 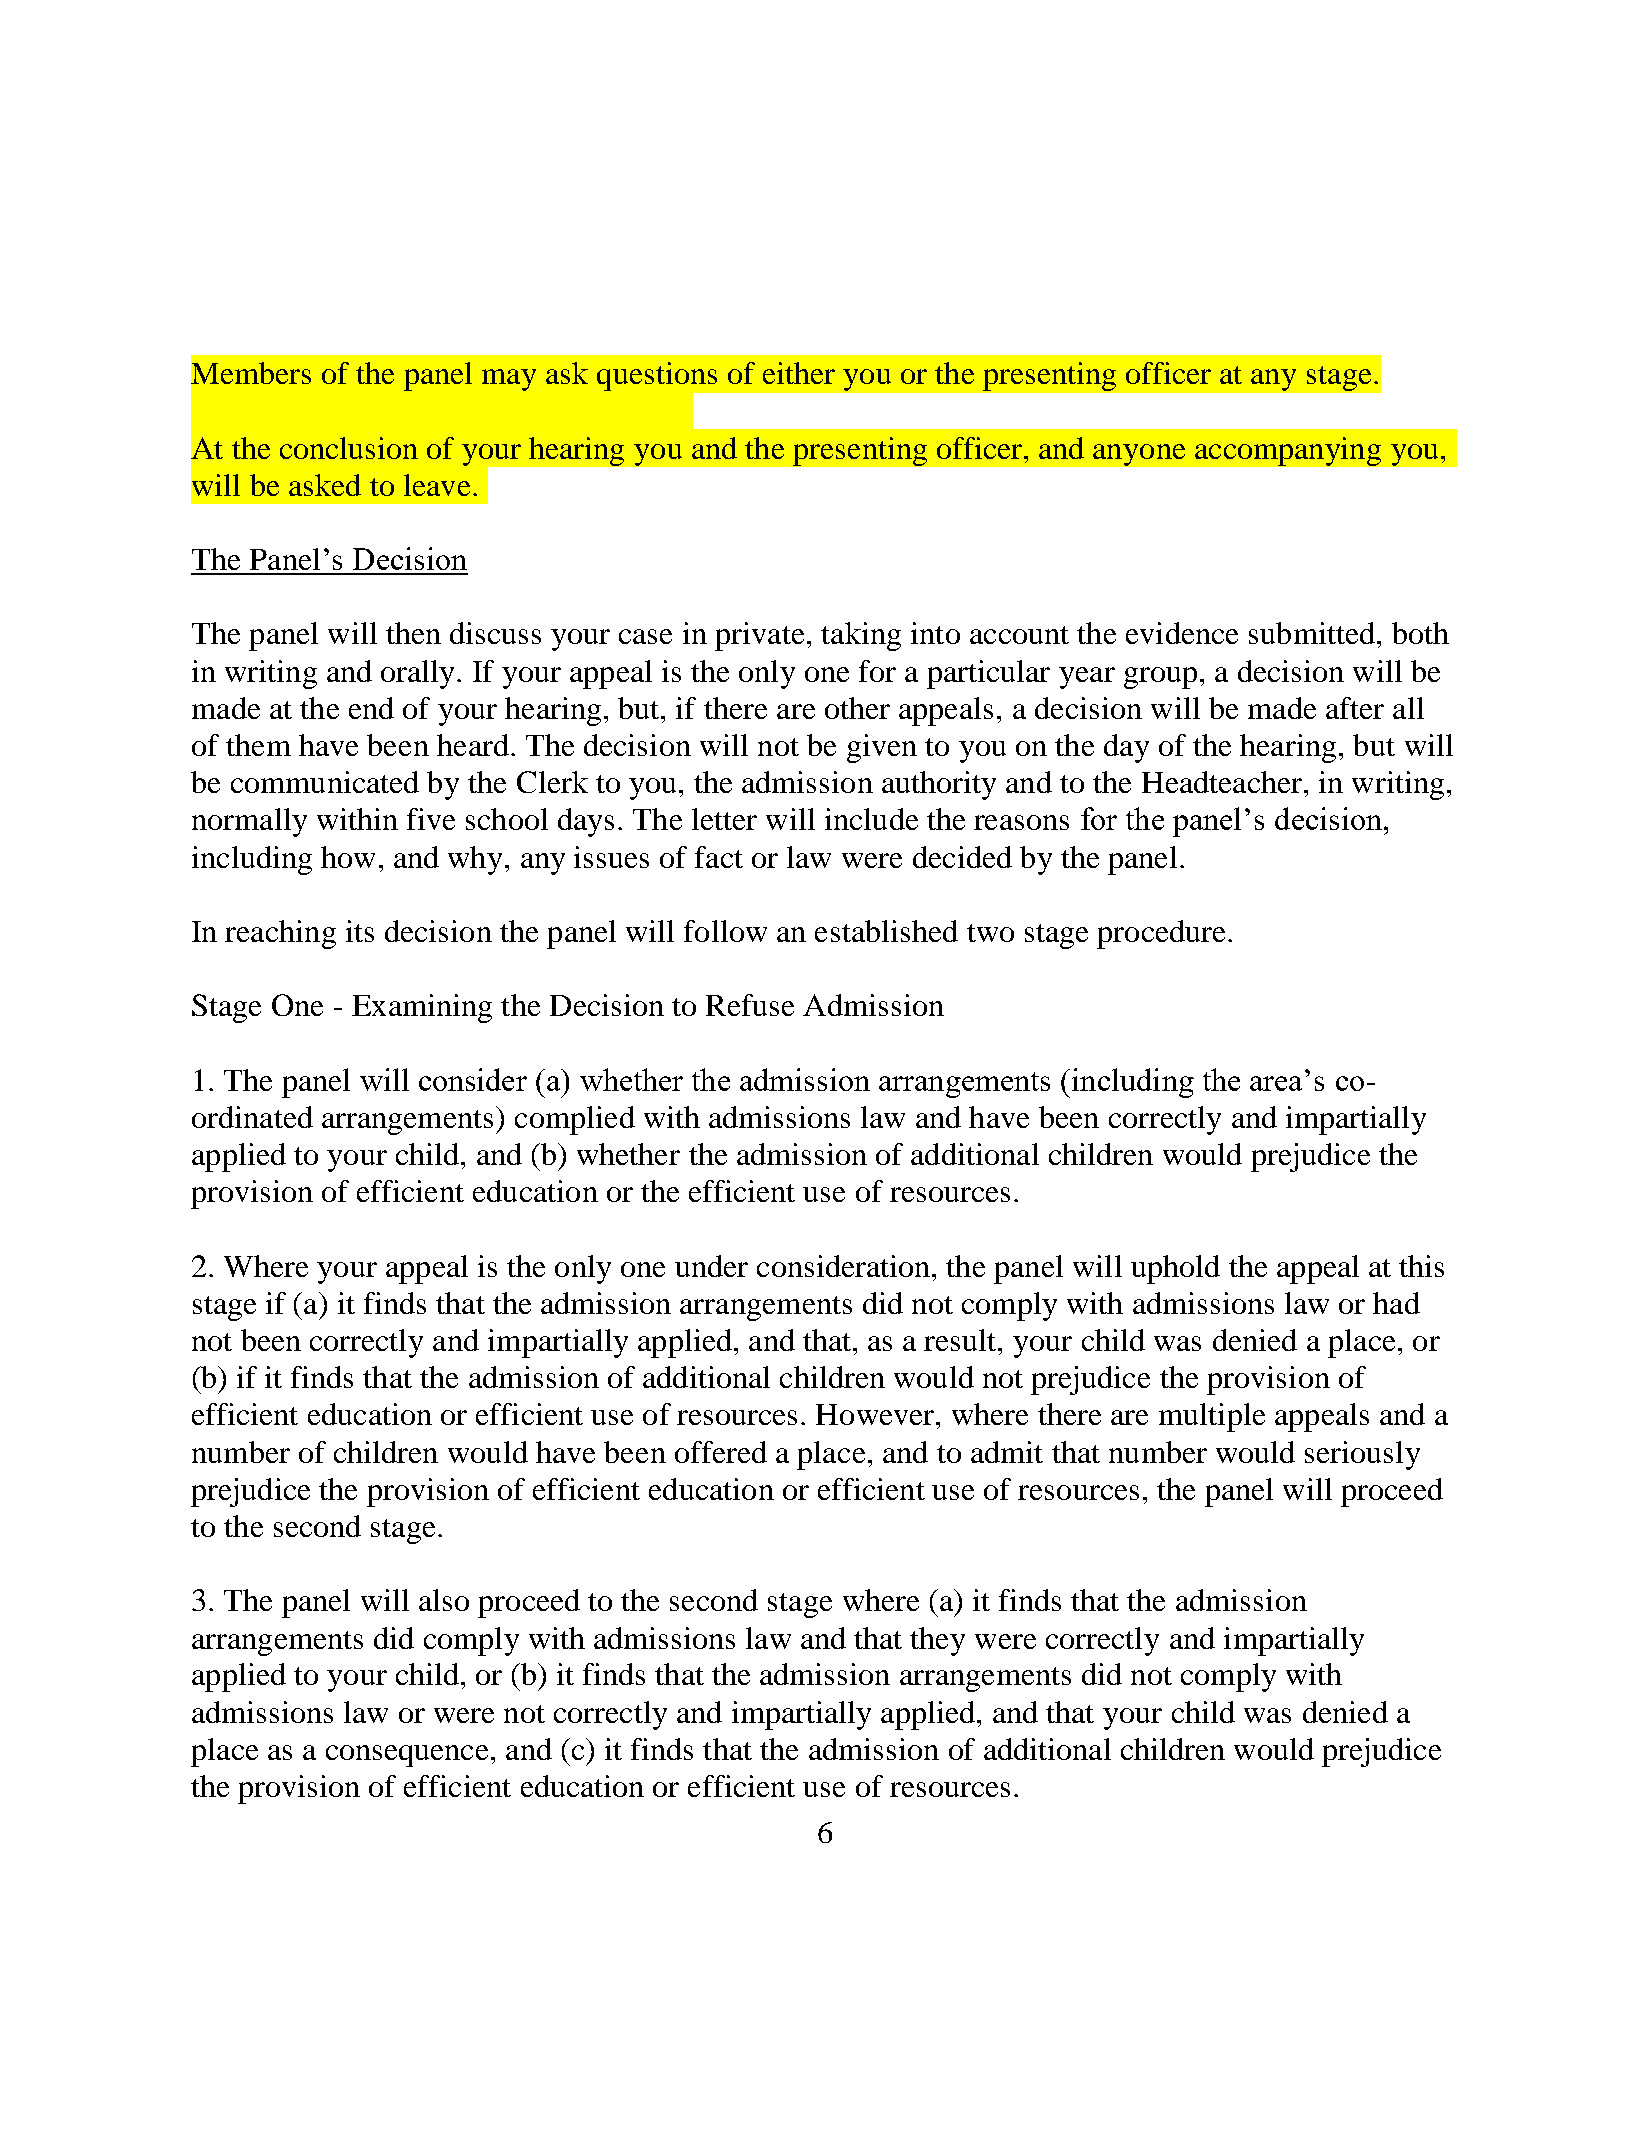 I want to click on conclusion, so click(x=349, y=448).
